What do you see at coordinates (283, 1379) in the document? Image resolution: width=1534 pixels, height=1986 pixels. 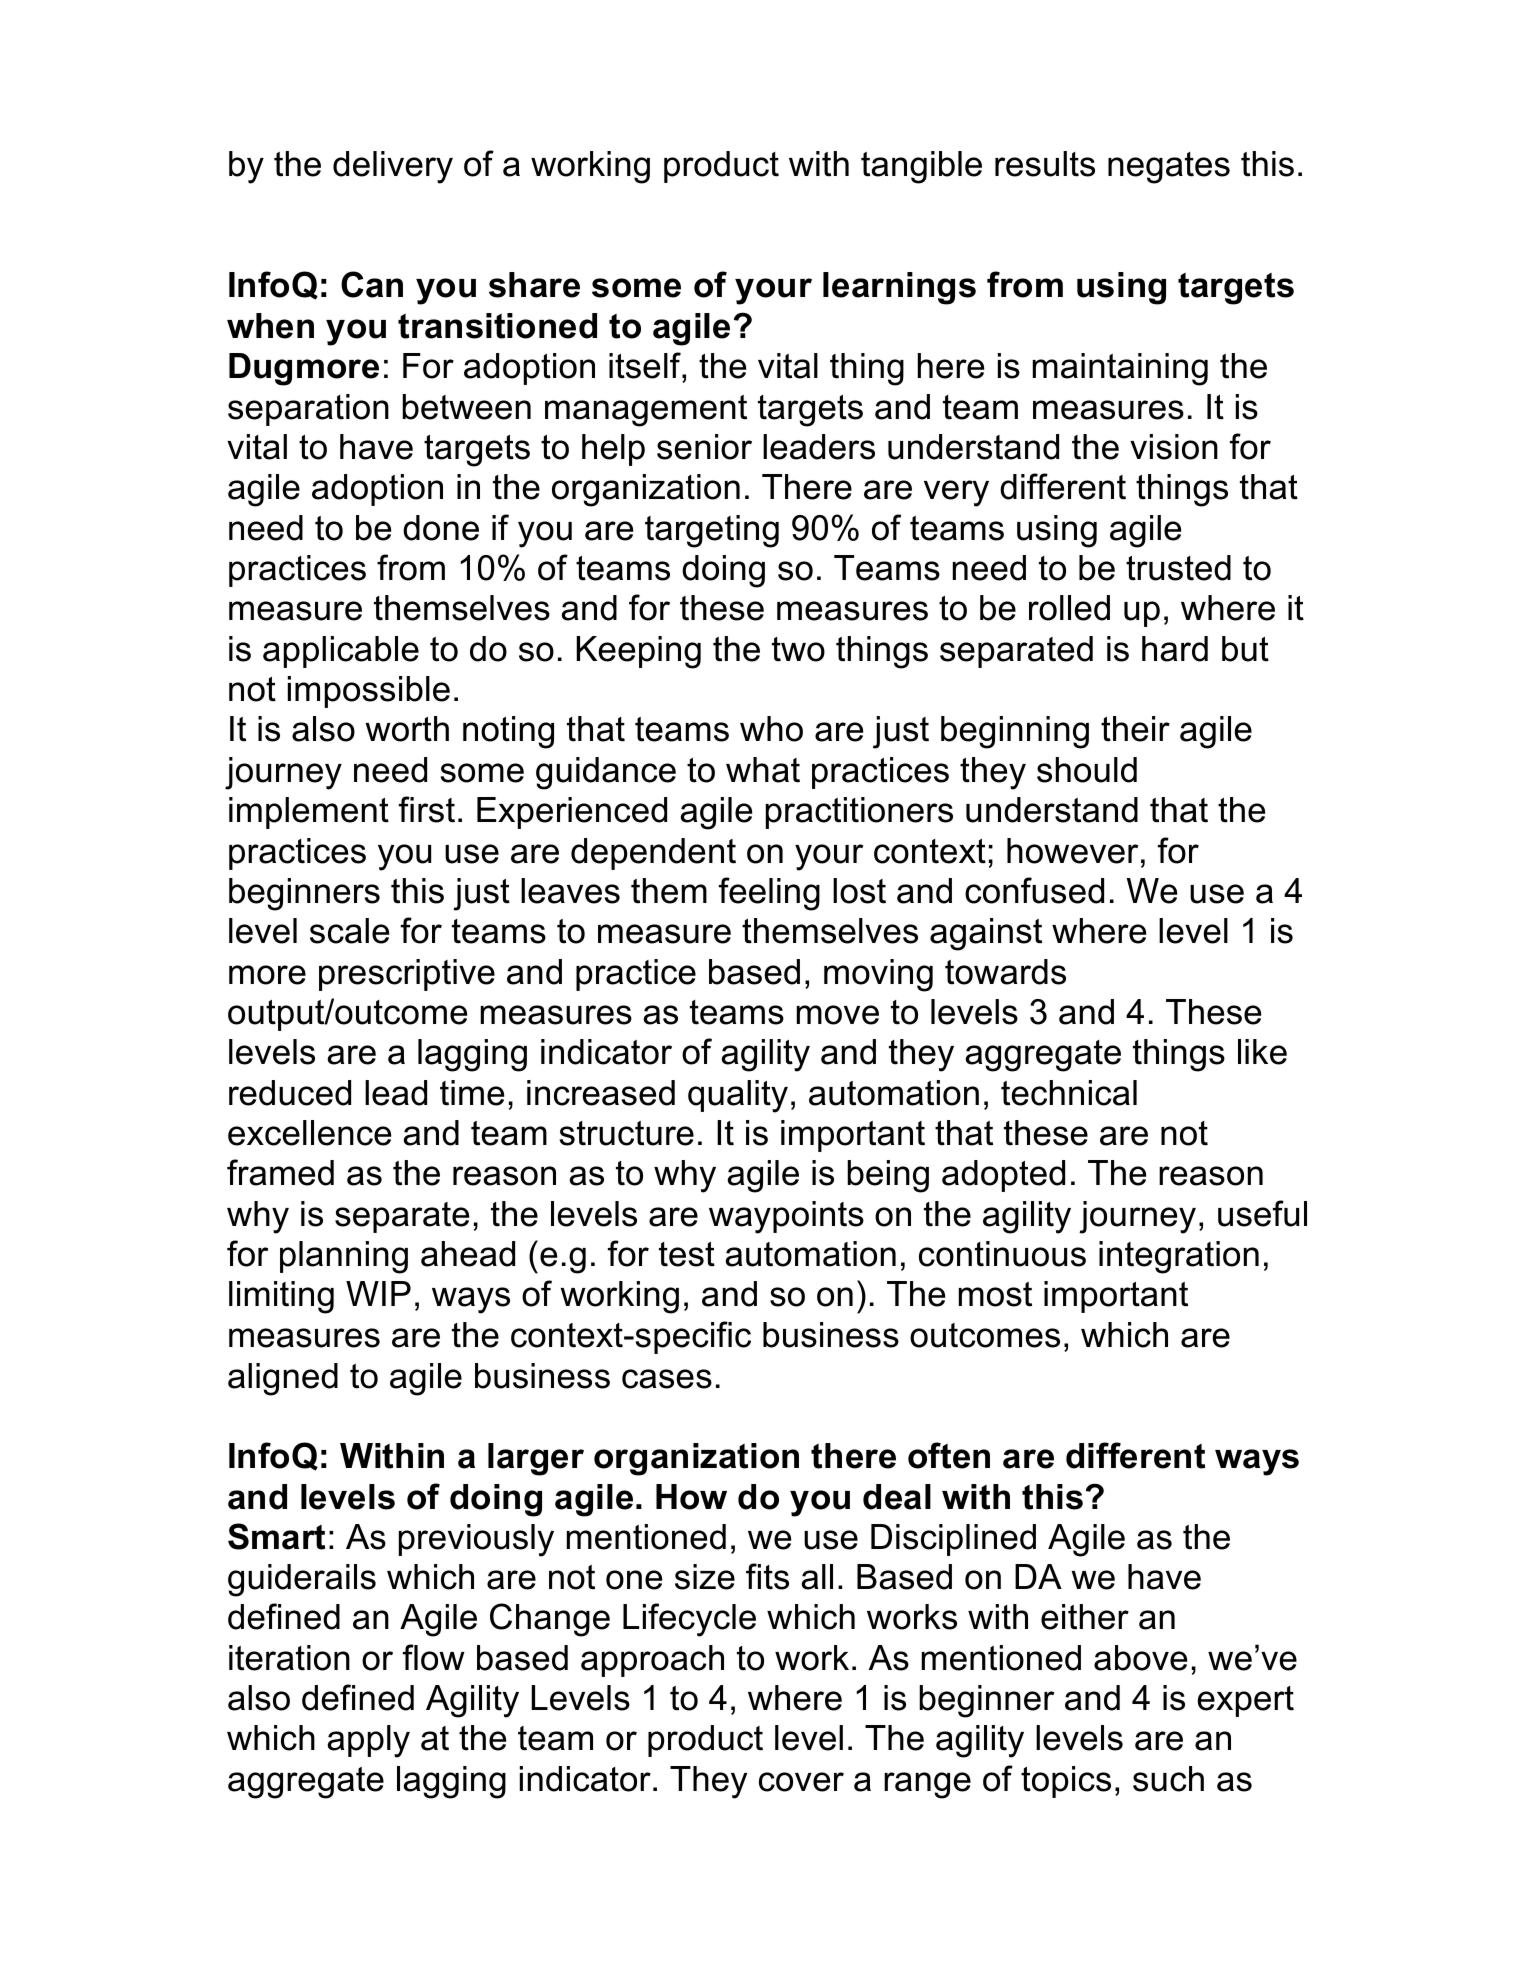 I see `aligned` at bounding box center [283, 1379].
